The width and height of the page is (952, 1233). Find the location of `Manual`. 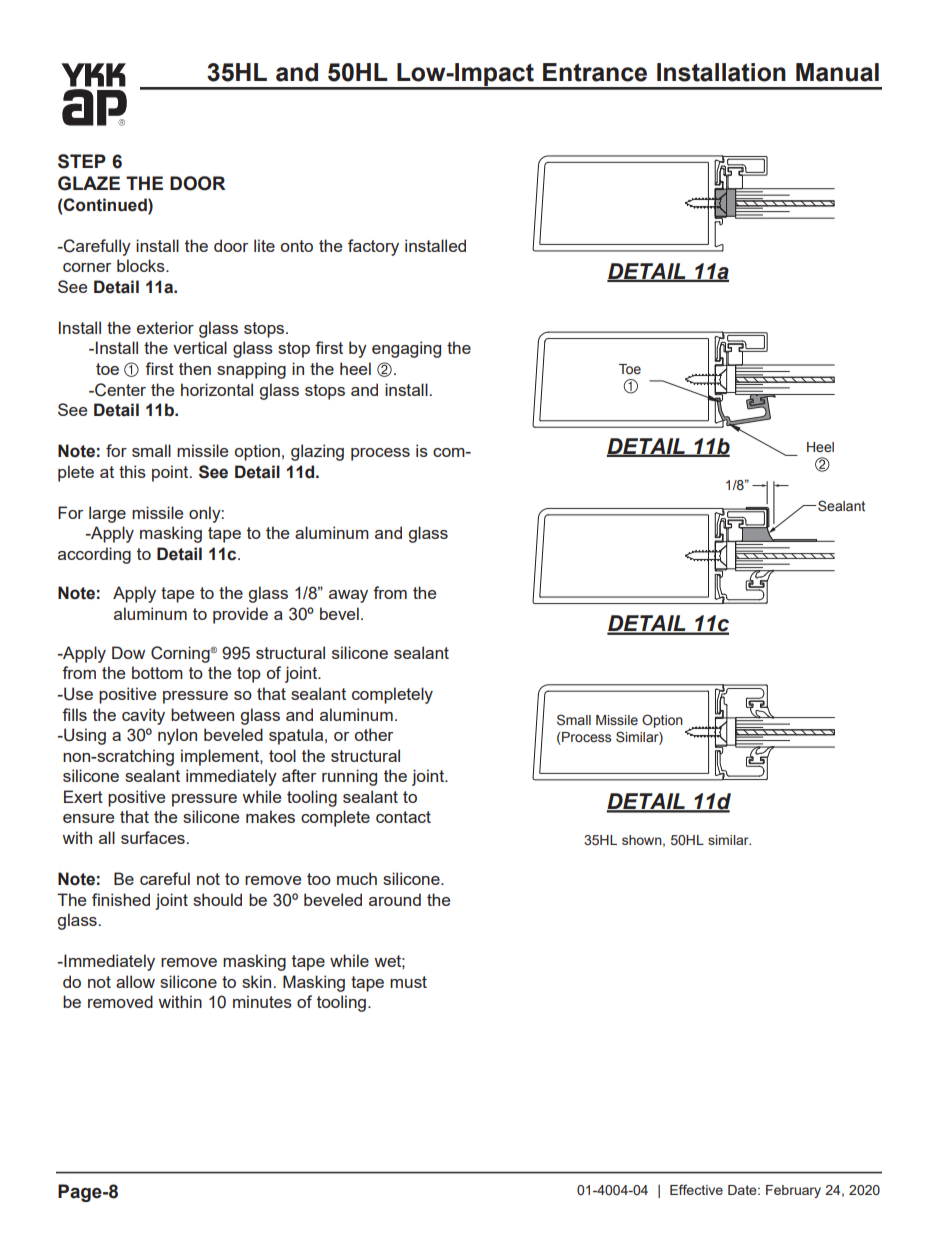

Manual is located at coordinates (837, 72).
